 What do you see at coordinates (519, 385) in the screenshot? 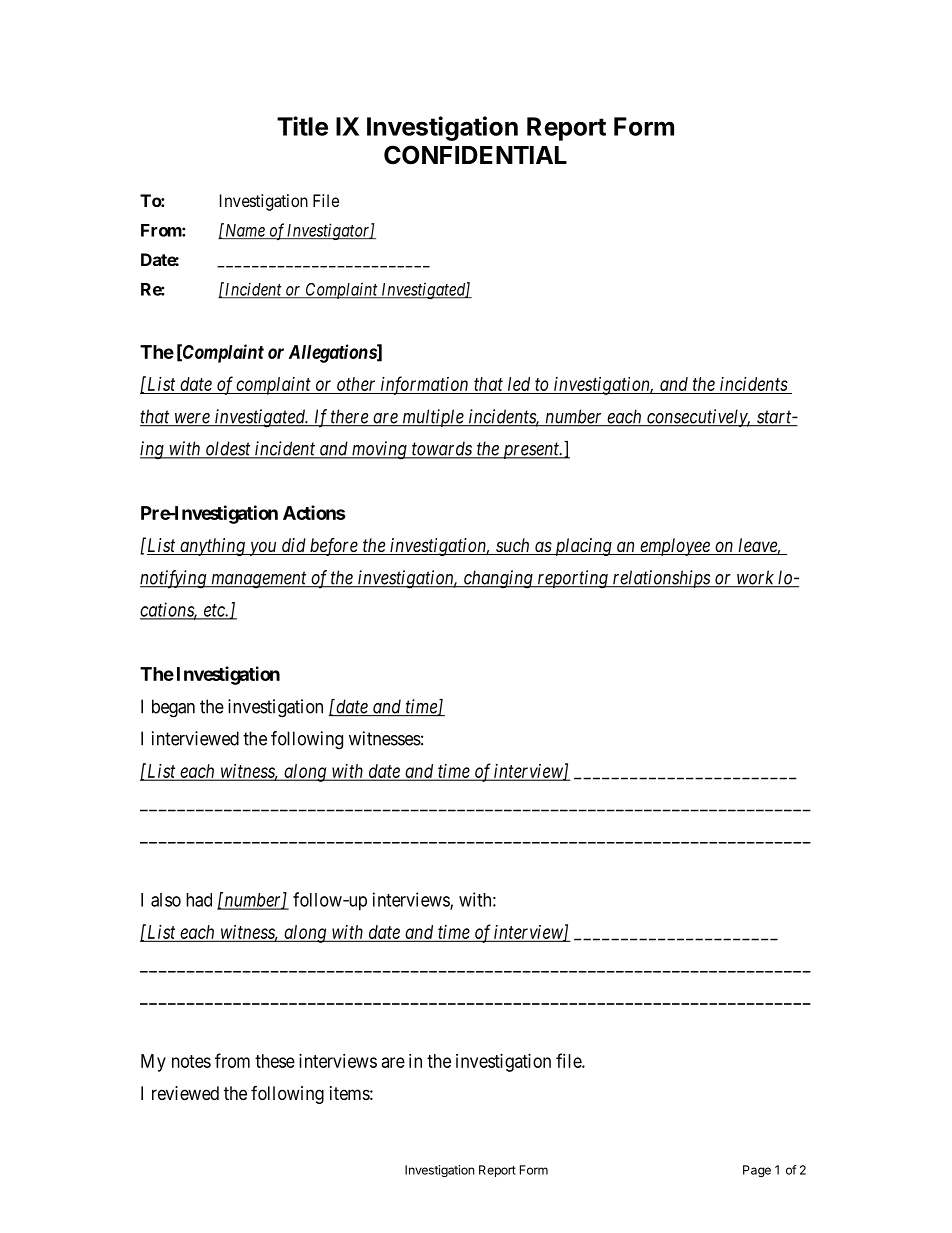
I see `led` at bounding box center [519, 385].
